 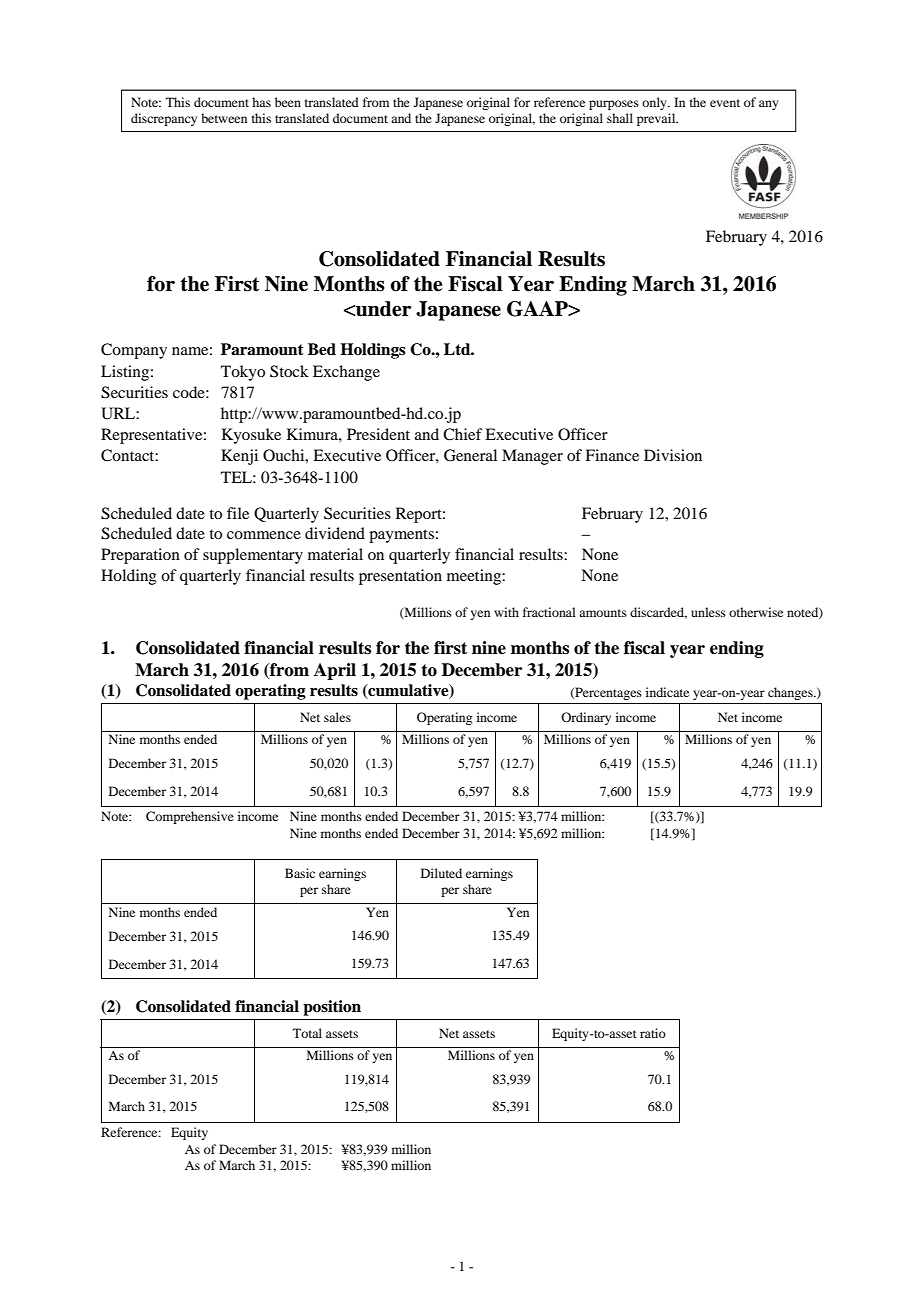 What do you see at coordinates (332, 1008) in the document?
I see `position` at bounding box center [332, 1008].
